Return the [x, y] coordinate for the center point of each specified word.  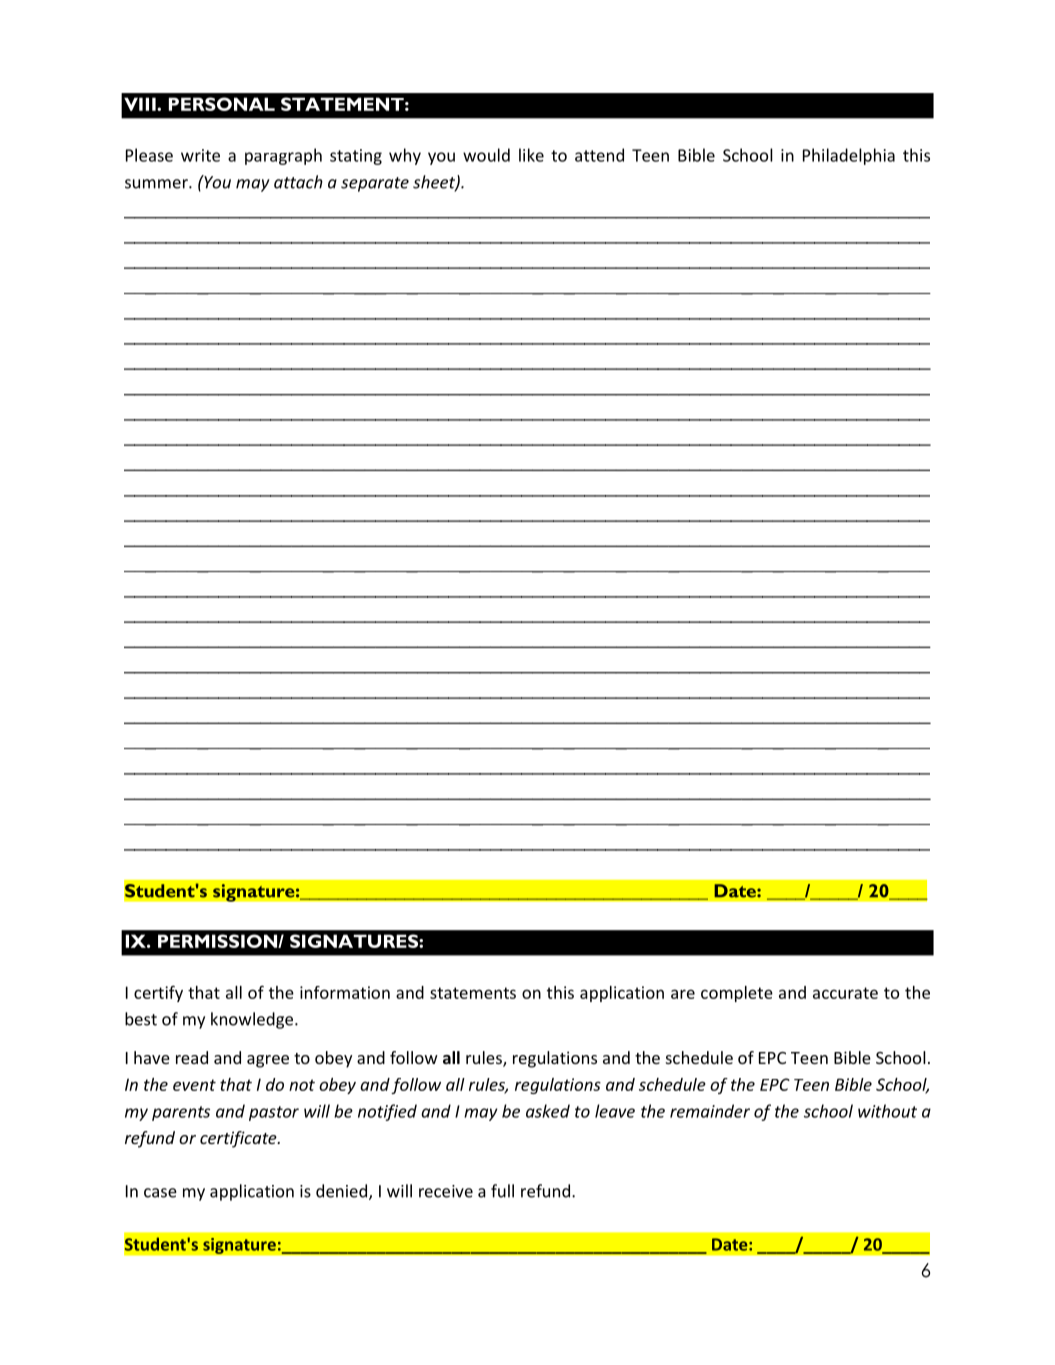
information [345, 992]
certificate [239, 1139]
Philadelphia [849, 156]
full [502, 1191]
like [531, 155]
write [200, 155]
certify [158, 993]
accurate [845, 993]
